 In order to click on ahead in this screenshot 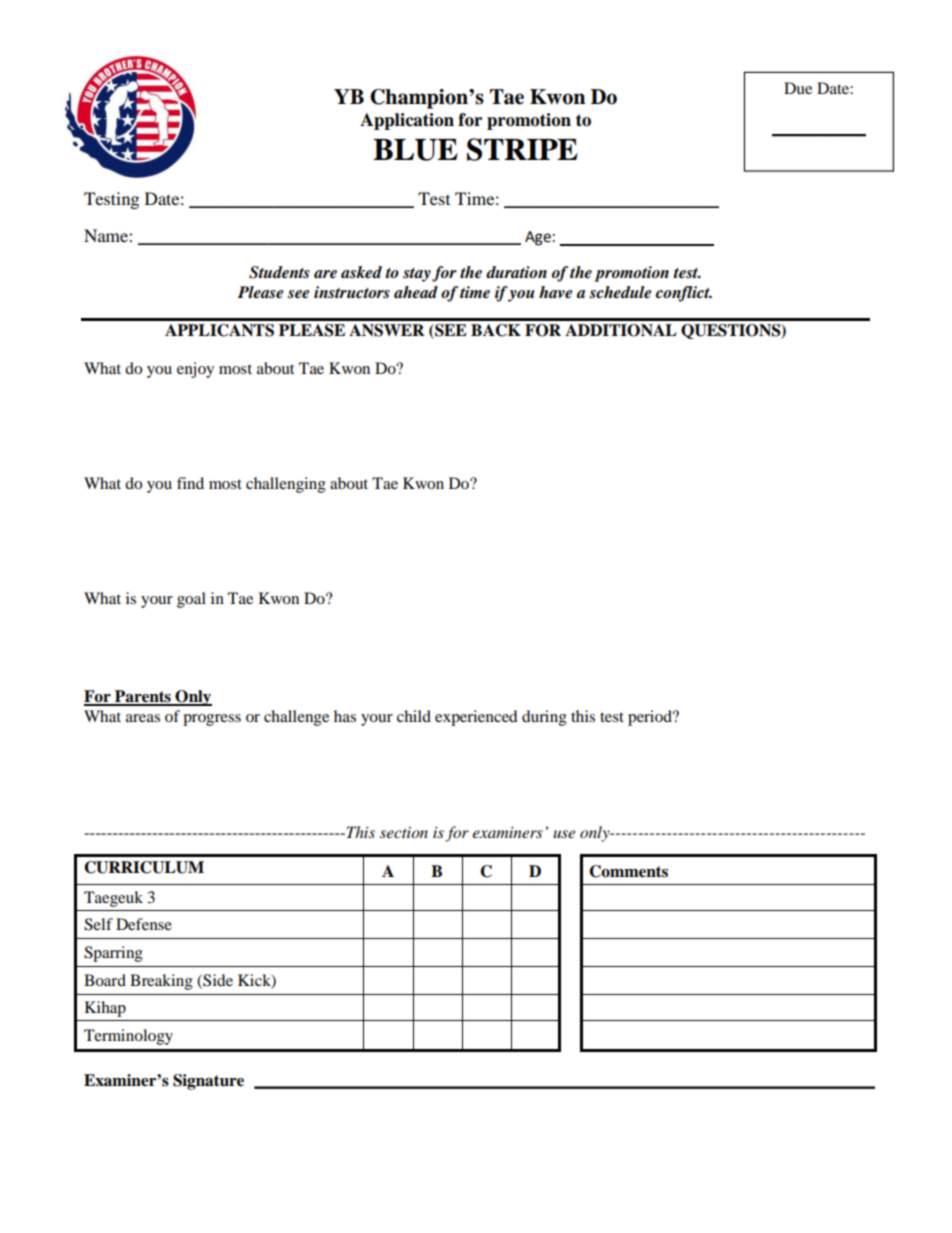, I will do `click(416, 292)`.
